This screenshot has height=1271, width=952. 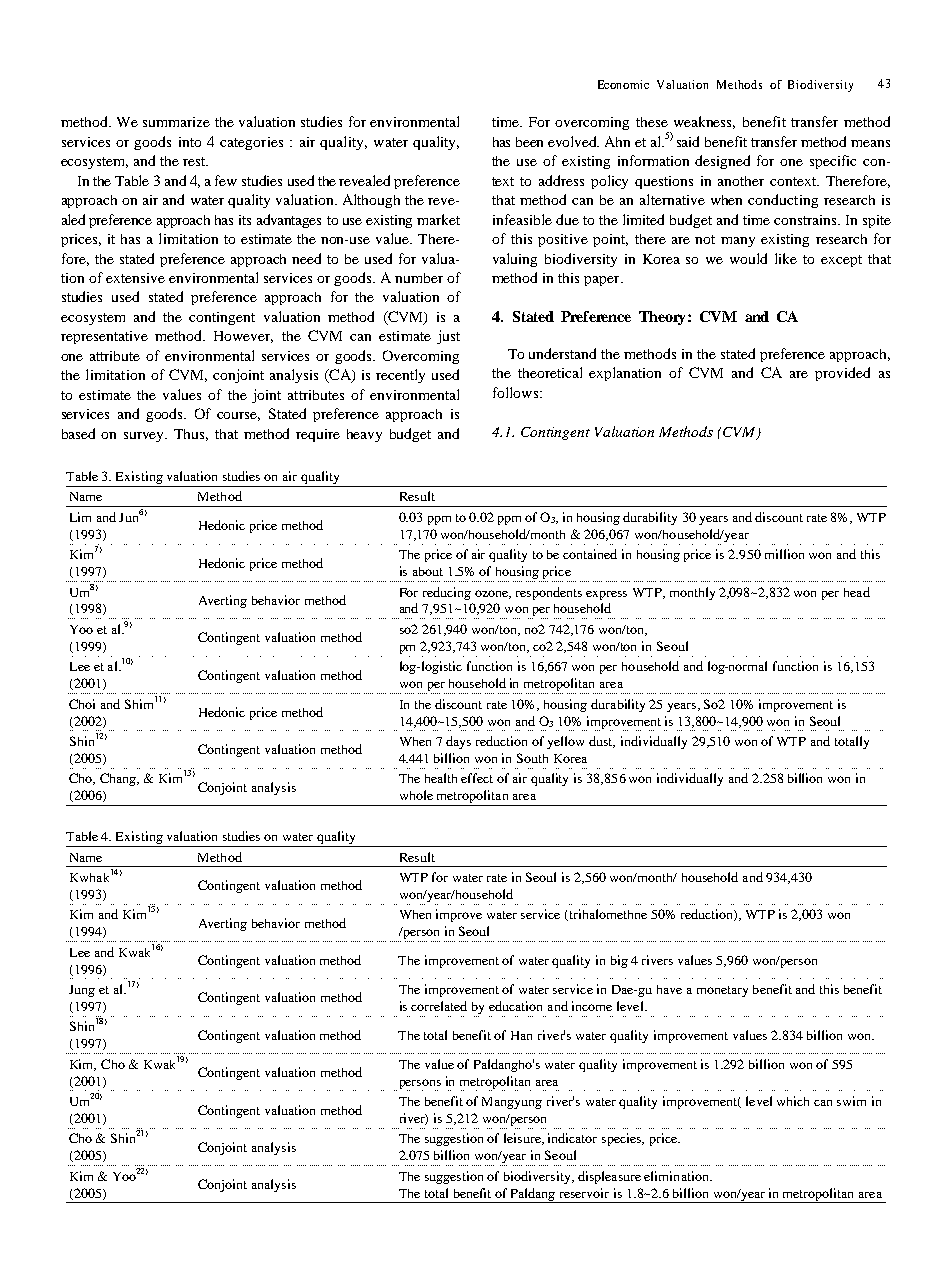 I want to click on leisure, so click(x=523, y=1139).
